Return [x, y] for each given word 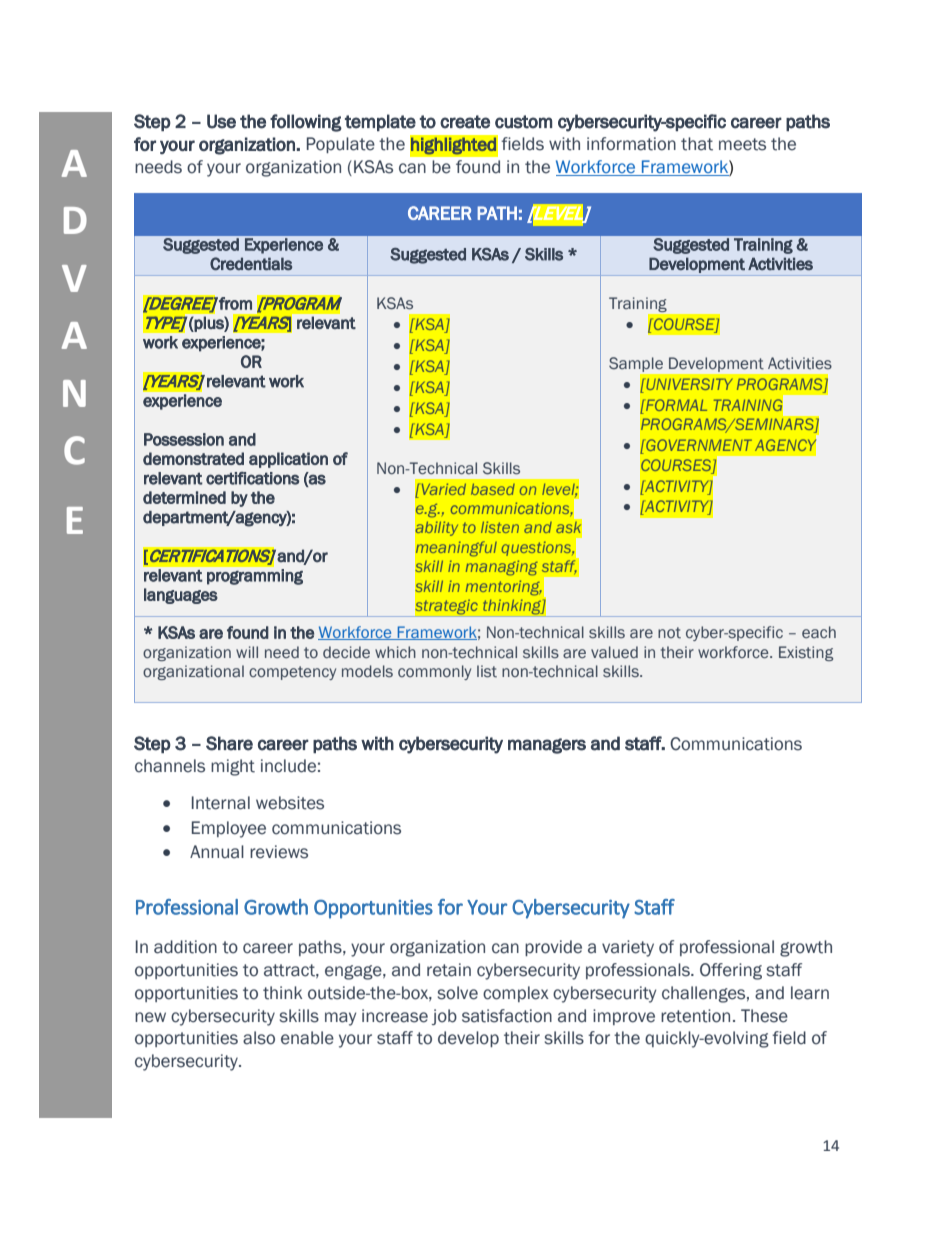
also [259, 1038]
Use [221, 121]
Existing [806, 653]
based [493, 489]
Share [229, 743]
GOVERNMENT [698, 445]
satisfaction [507, 1016]
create [465, 122]
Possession [184, 439]
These [764, 1016]
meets [742, 144]
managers [547, 746]
